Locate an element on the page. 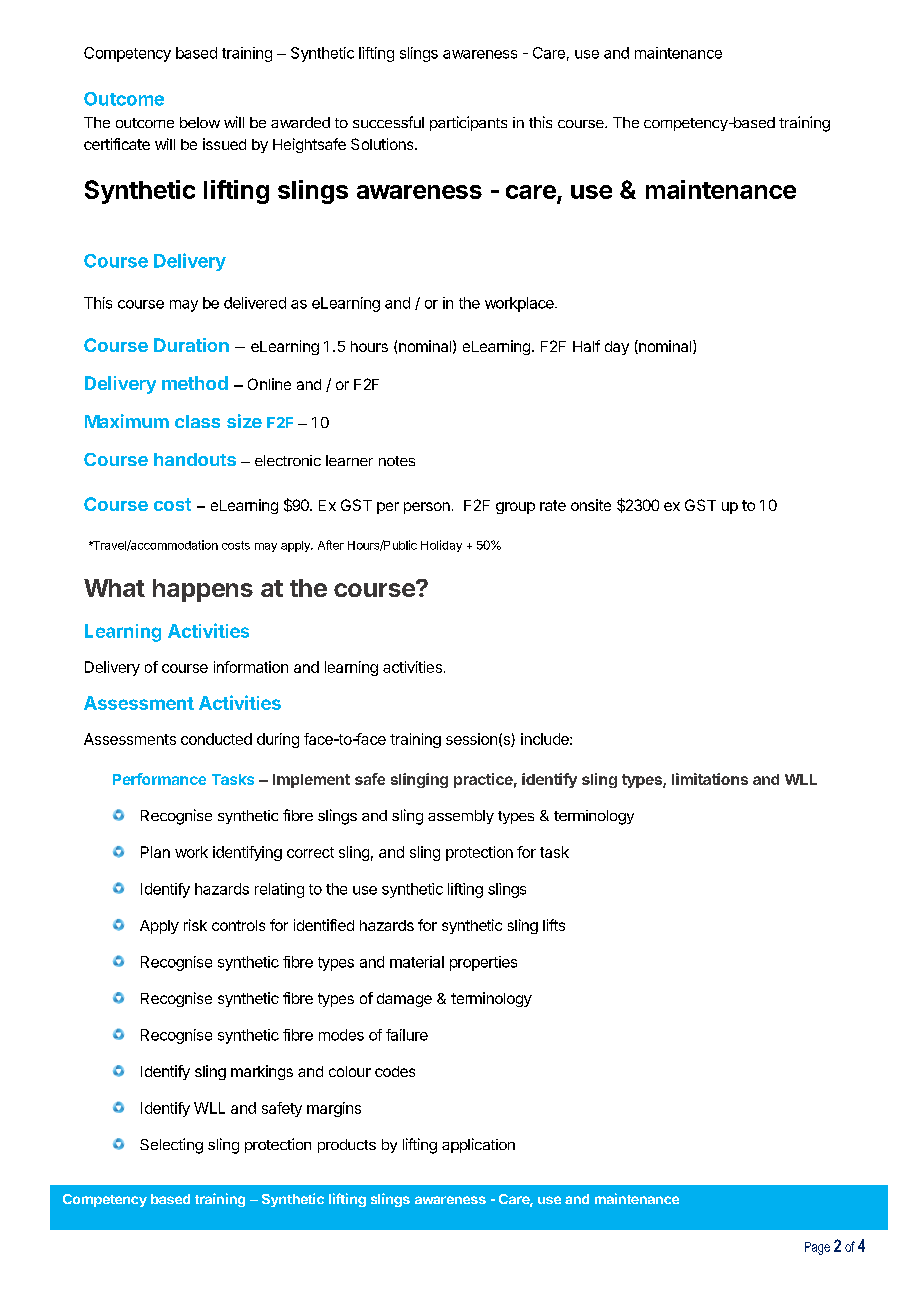  Half is located at coordinates (586, 346).
